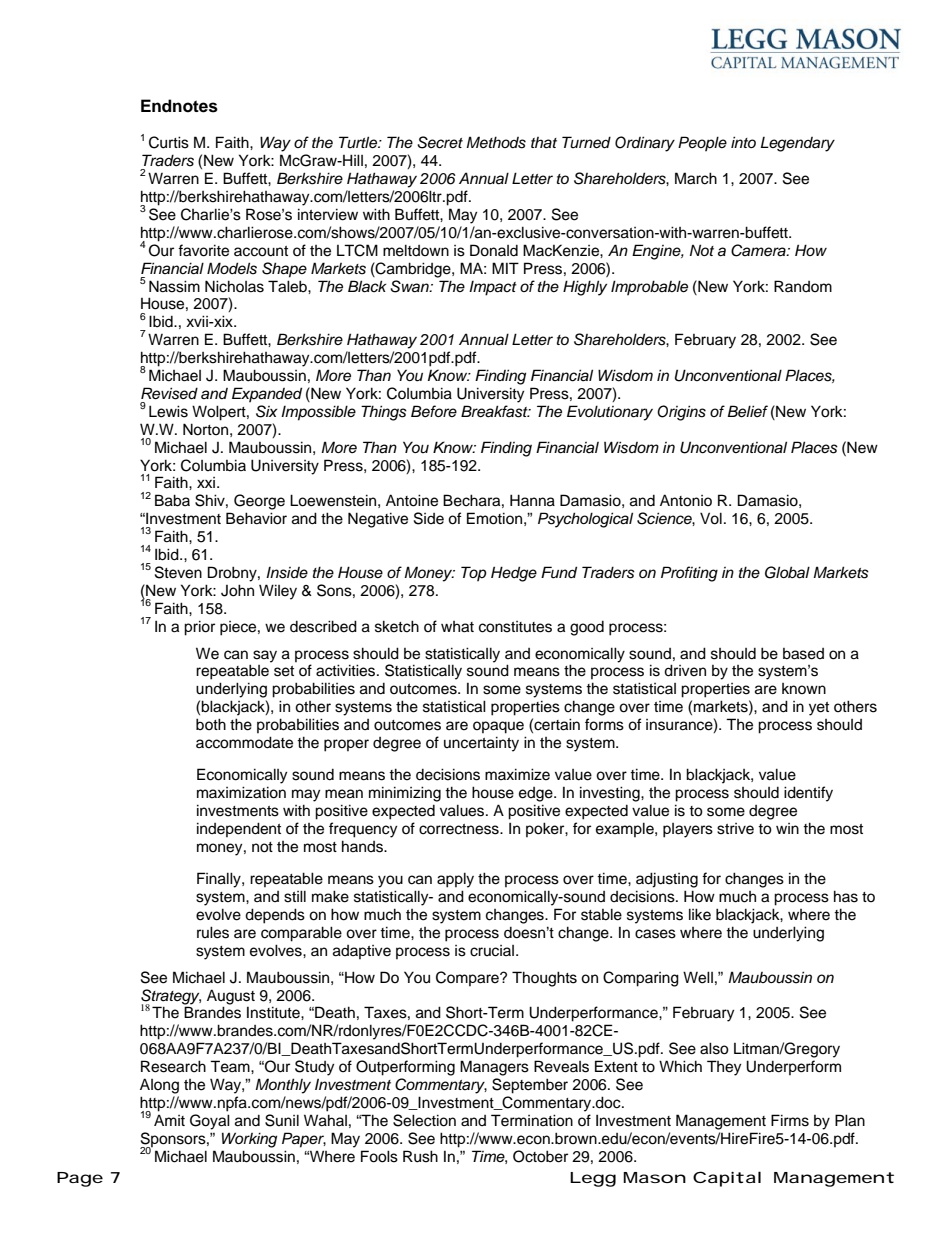  Describe the element at coordinates (743, 142) in the screenshot. I see `into` at that location.
